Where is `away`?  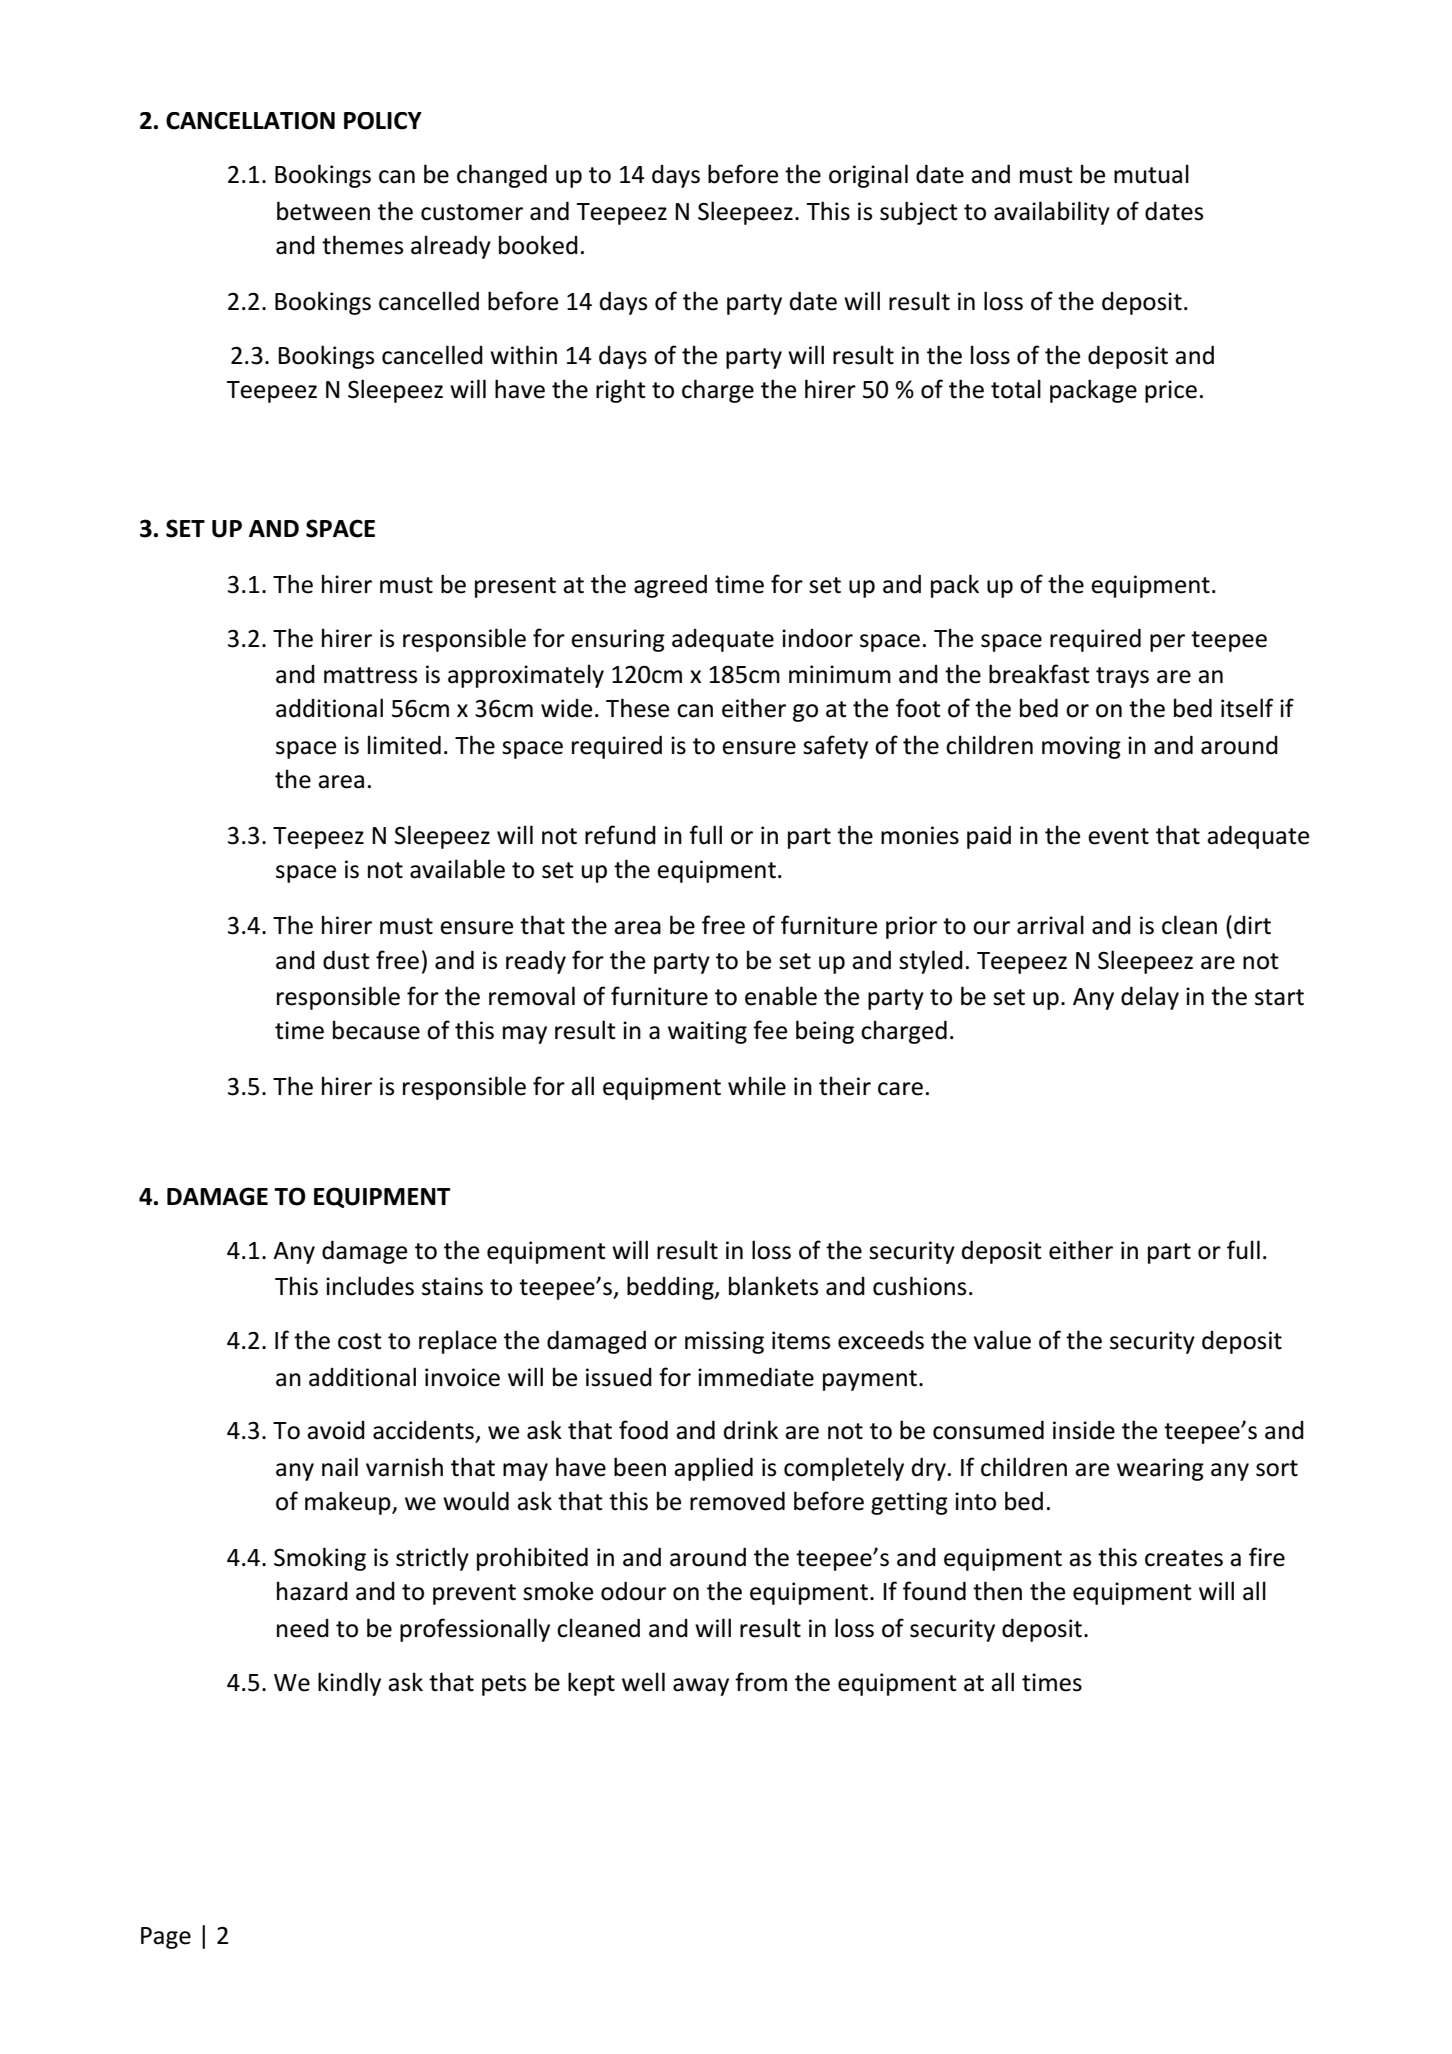 away is located at coordinates (701, 1687).
